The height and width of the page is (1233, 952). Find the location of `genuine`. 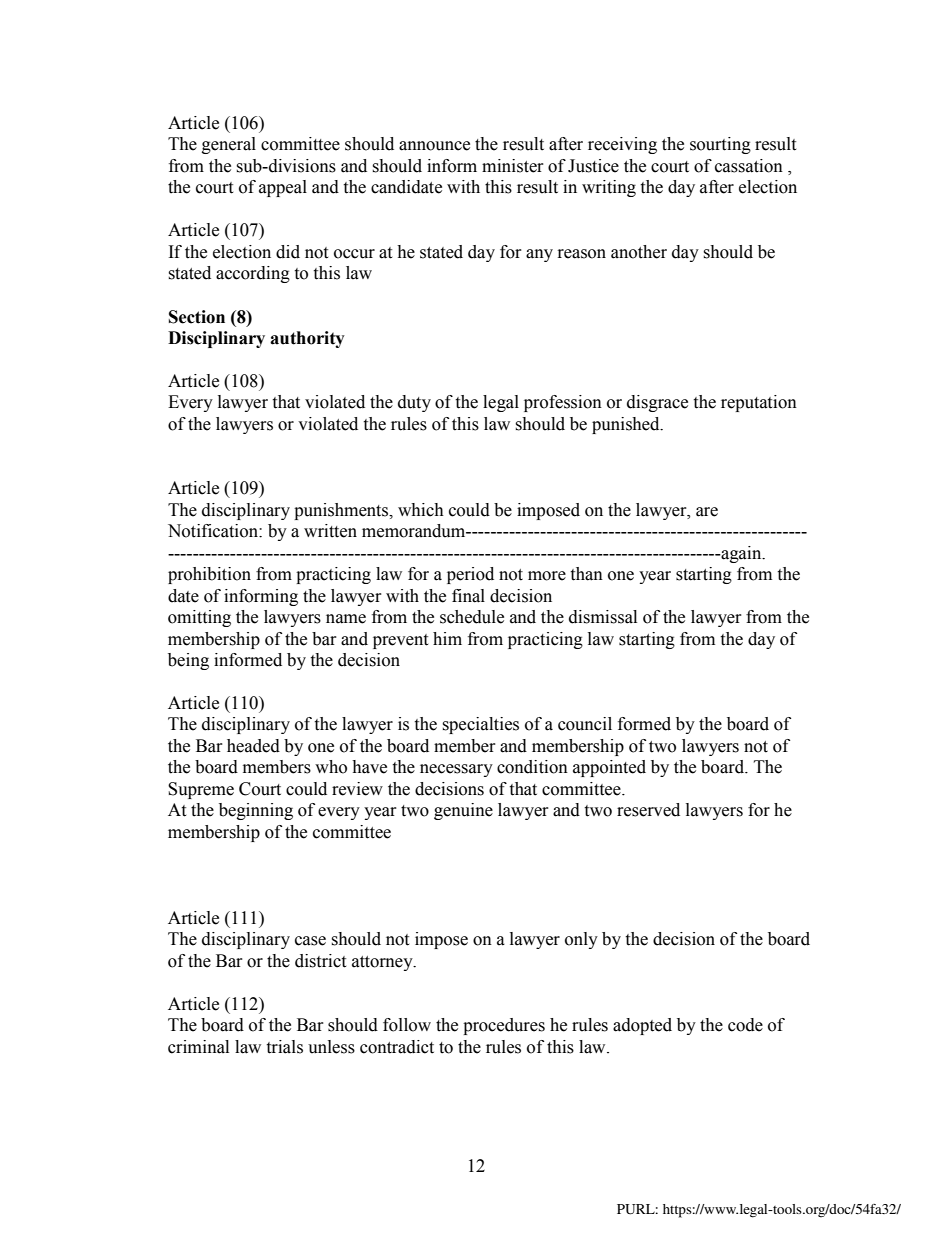

genuine is located at coordinates (463, 811).
